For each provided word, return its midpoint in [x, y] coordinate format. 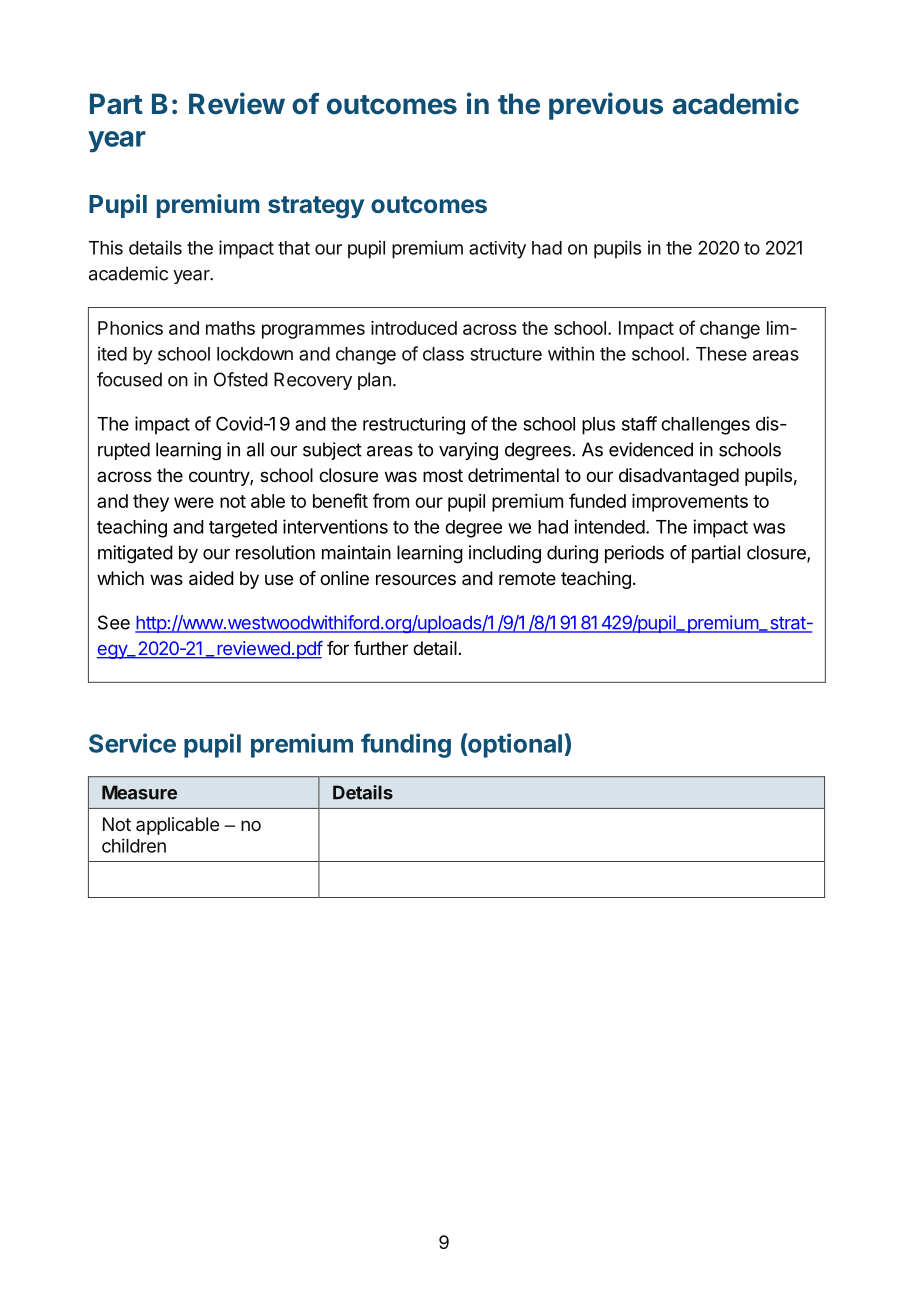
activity [497, 250]
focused [129, 379]
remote [527, 578]
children [134, 845]
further [381, 648]
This [106, 247]
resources [416, 579]
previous [606, 106]
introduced [414, 328]
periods [634, 554]
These [721, 354]
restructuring [414, 425]
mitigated [135, 554]
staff [639, 423]
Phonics [130, 328]
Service [132, 743]
